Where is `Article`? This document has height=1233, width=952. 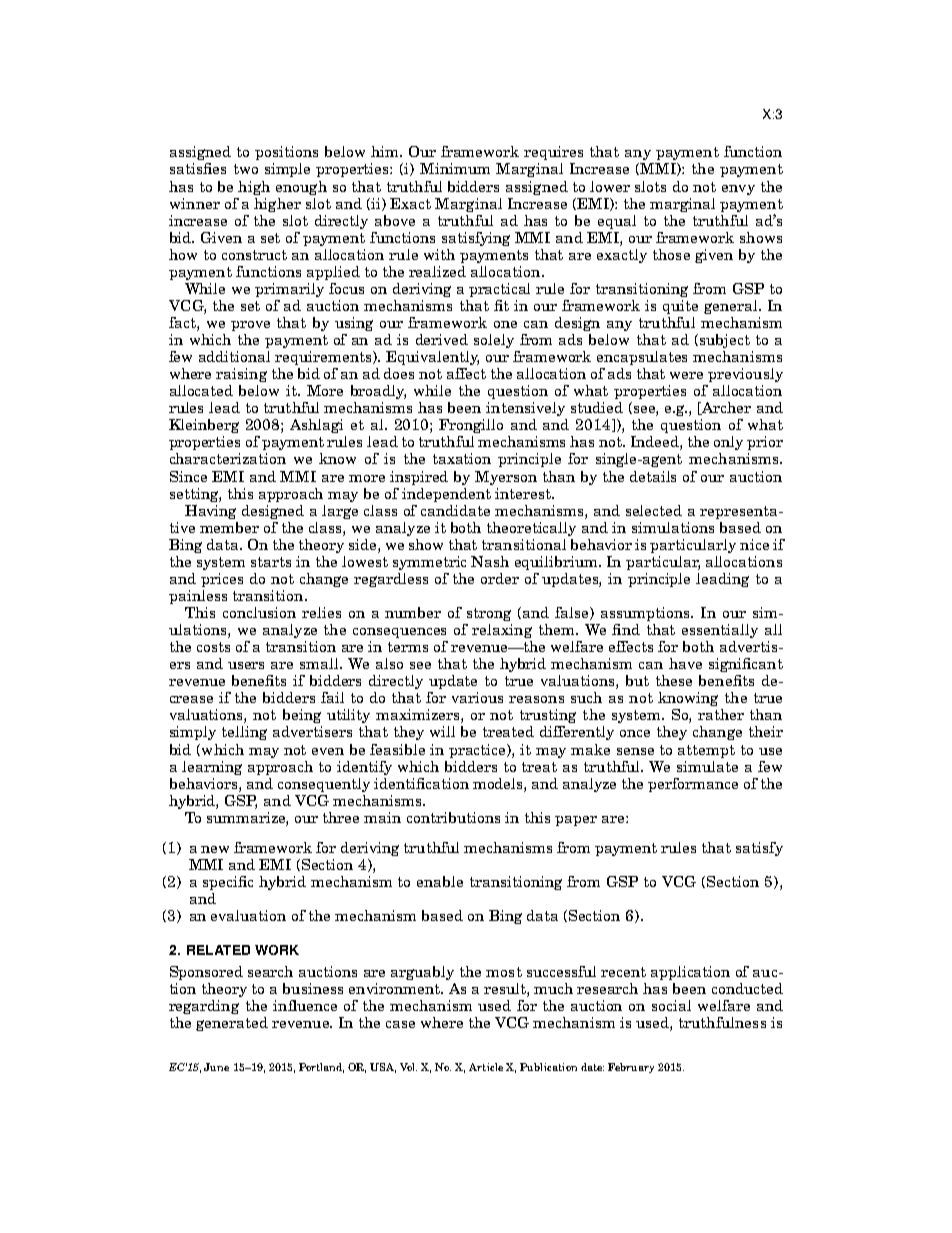 Article is located at coordinates (486, 1067).
